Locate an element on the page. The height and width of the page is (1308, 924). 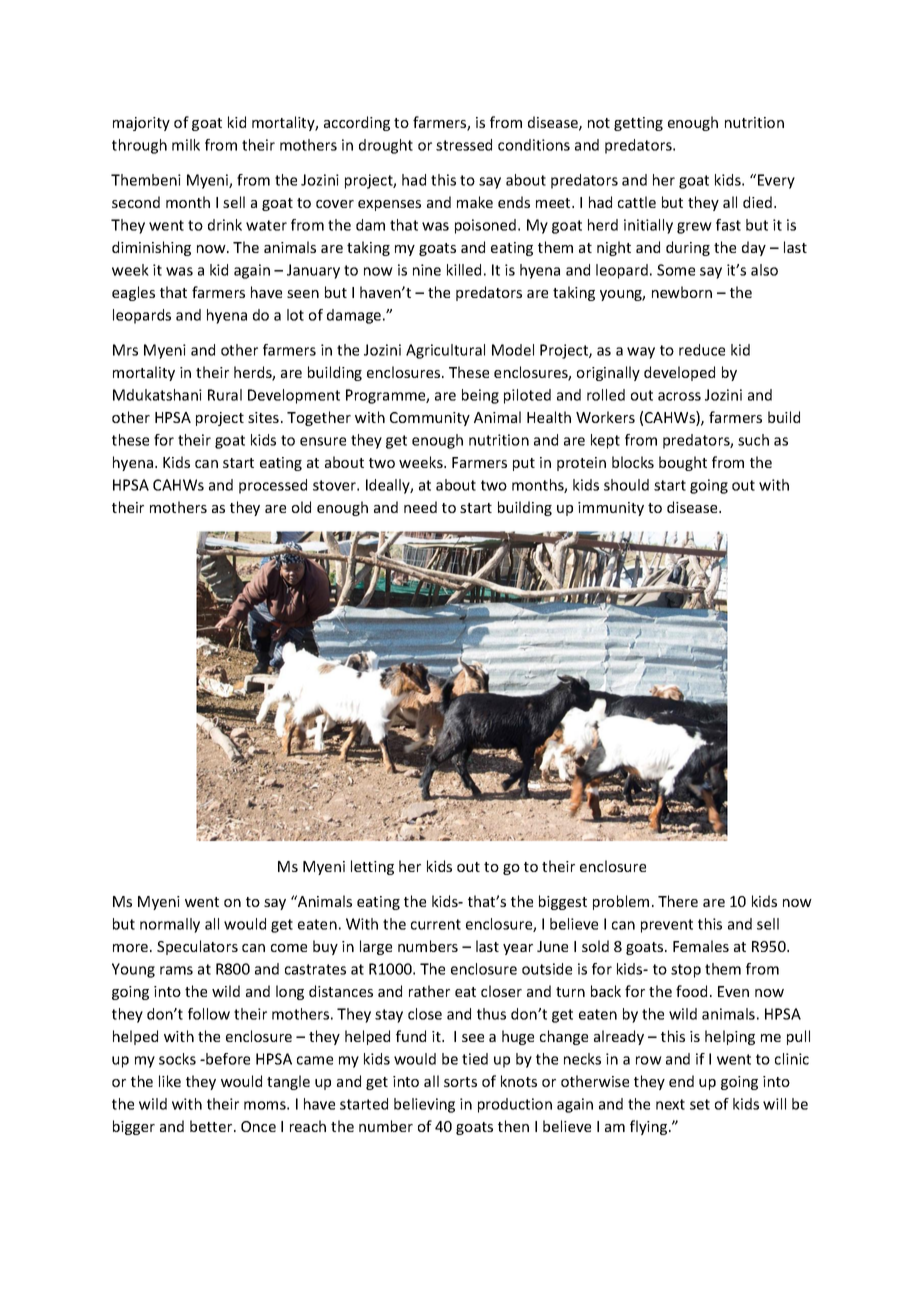
need is located at coordinates (420, 507).
